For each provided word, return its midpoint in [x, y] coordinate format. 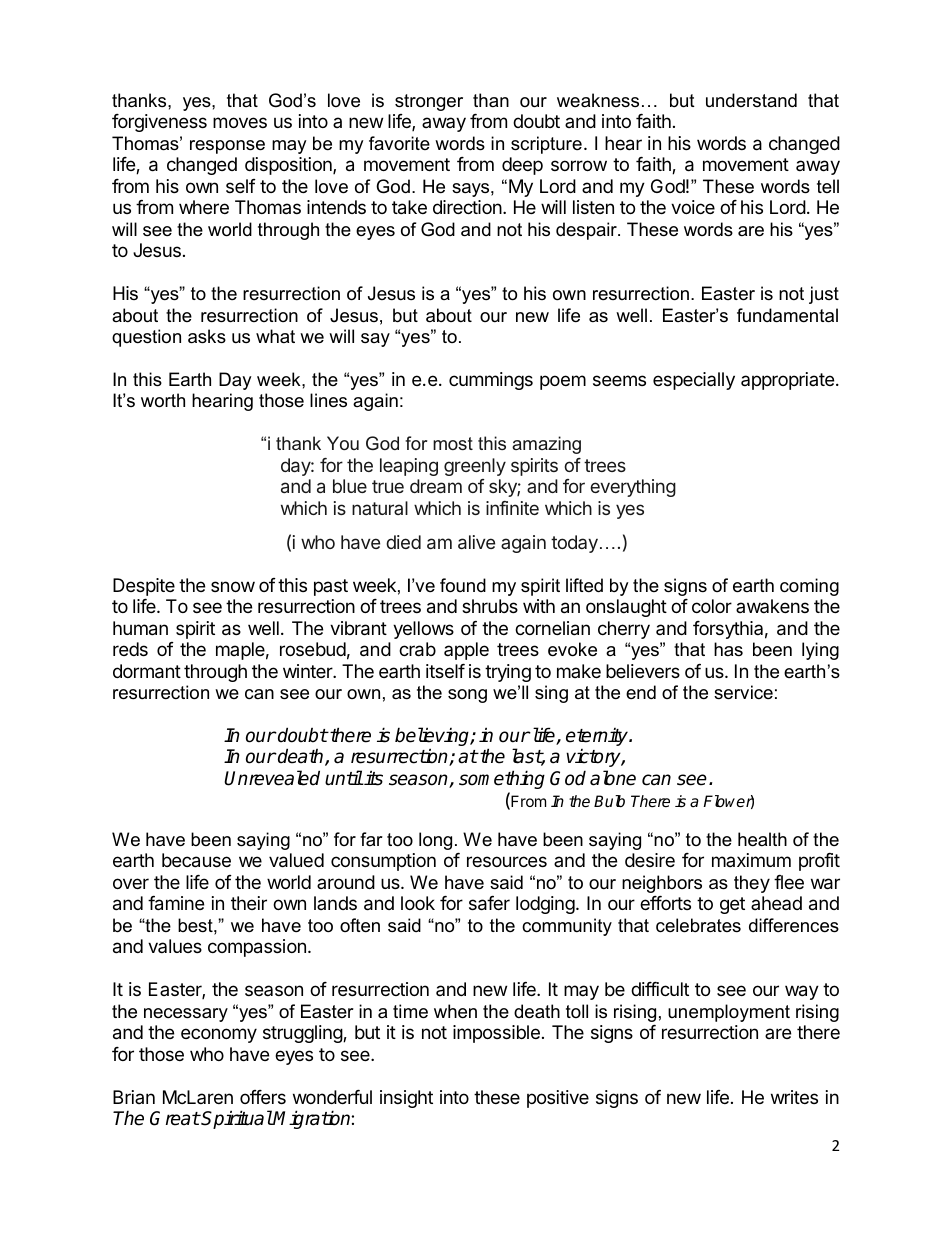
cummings [491, 381]
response [227, 147]
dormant [147, 671]
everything [633, 488]
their [249, 903]
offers [263, 1097]
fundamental [787, 315]
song [467, 696]
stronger [429, 102]
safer [489, 903]
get [732, 905]
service [743, 692]
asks [207, 336]
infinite [512, 508]
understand [751, 100]
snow [233, 586]
